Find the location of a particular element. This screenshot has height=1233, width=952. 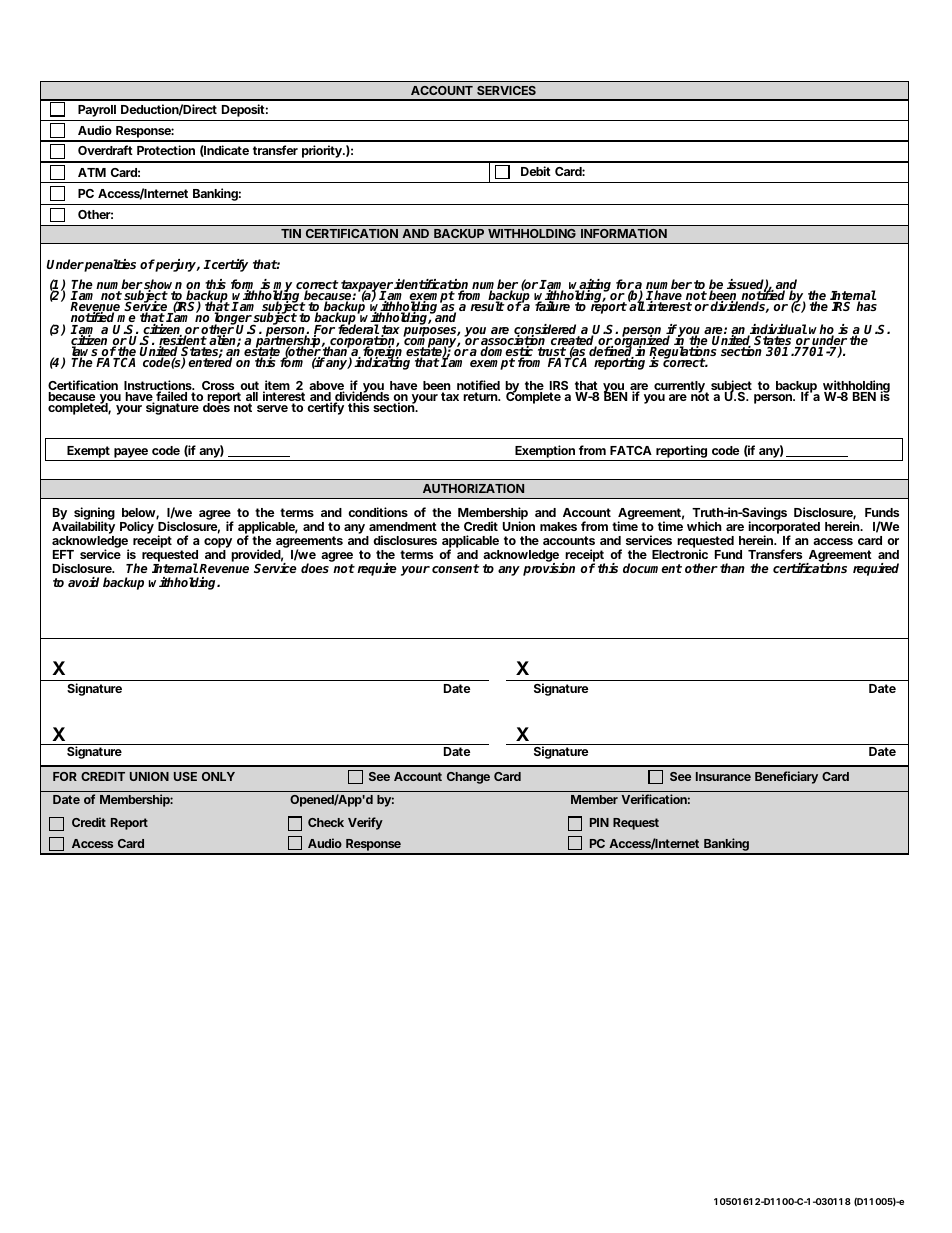

ONLY is located at coordinates (218, 776).
